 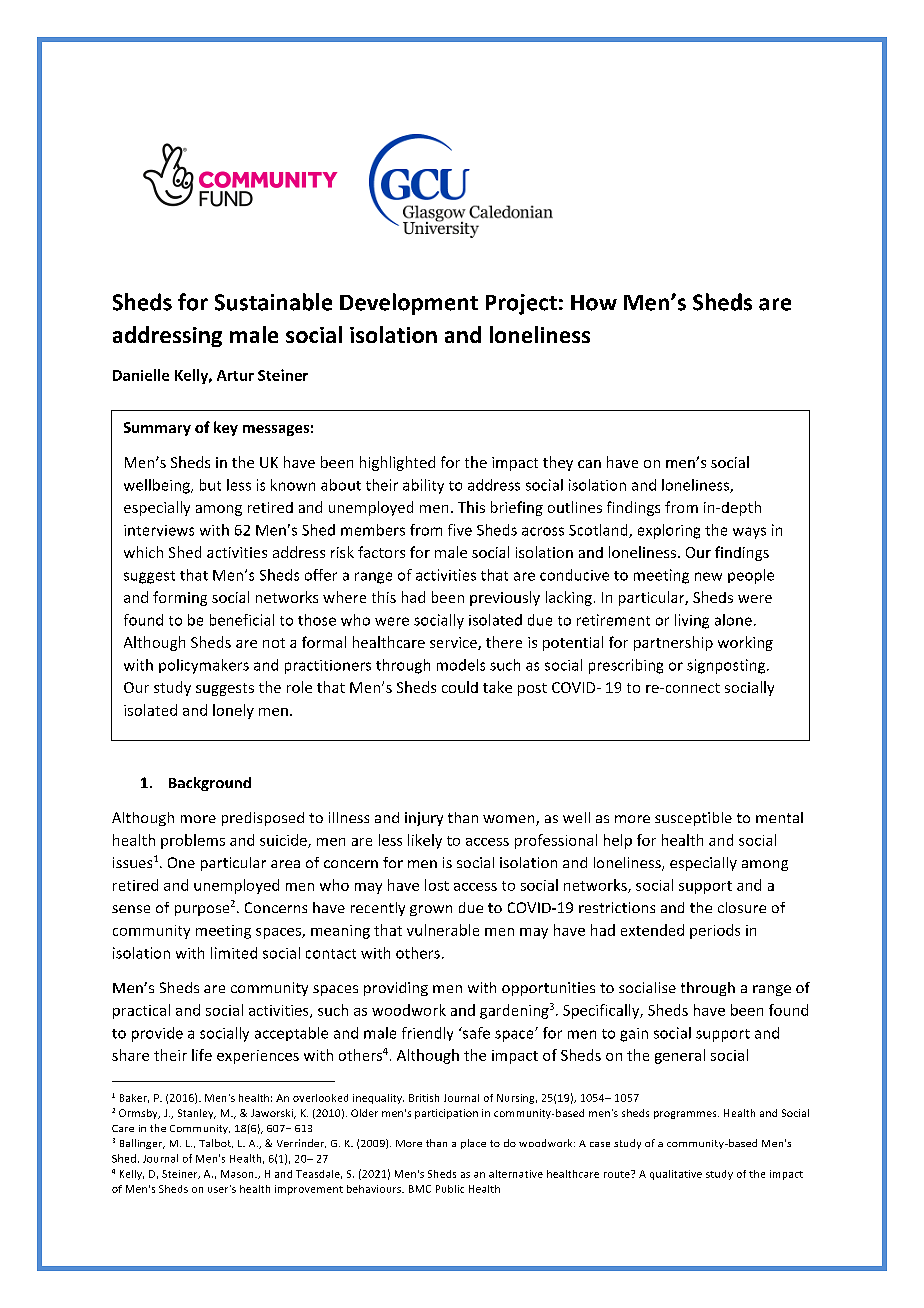 I want to click on living, so click(x=692, y=621).
